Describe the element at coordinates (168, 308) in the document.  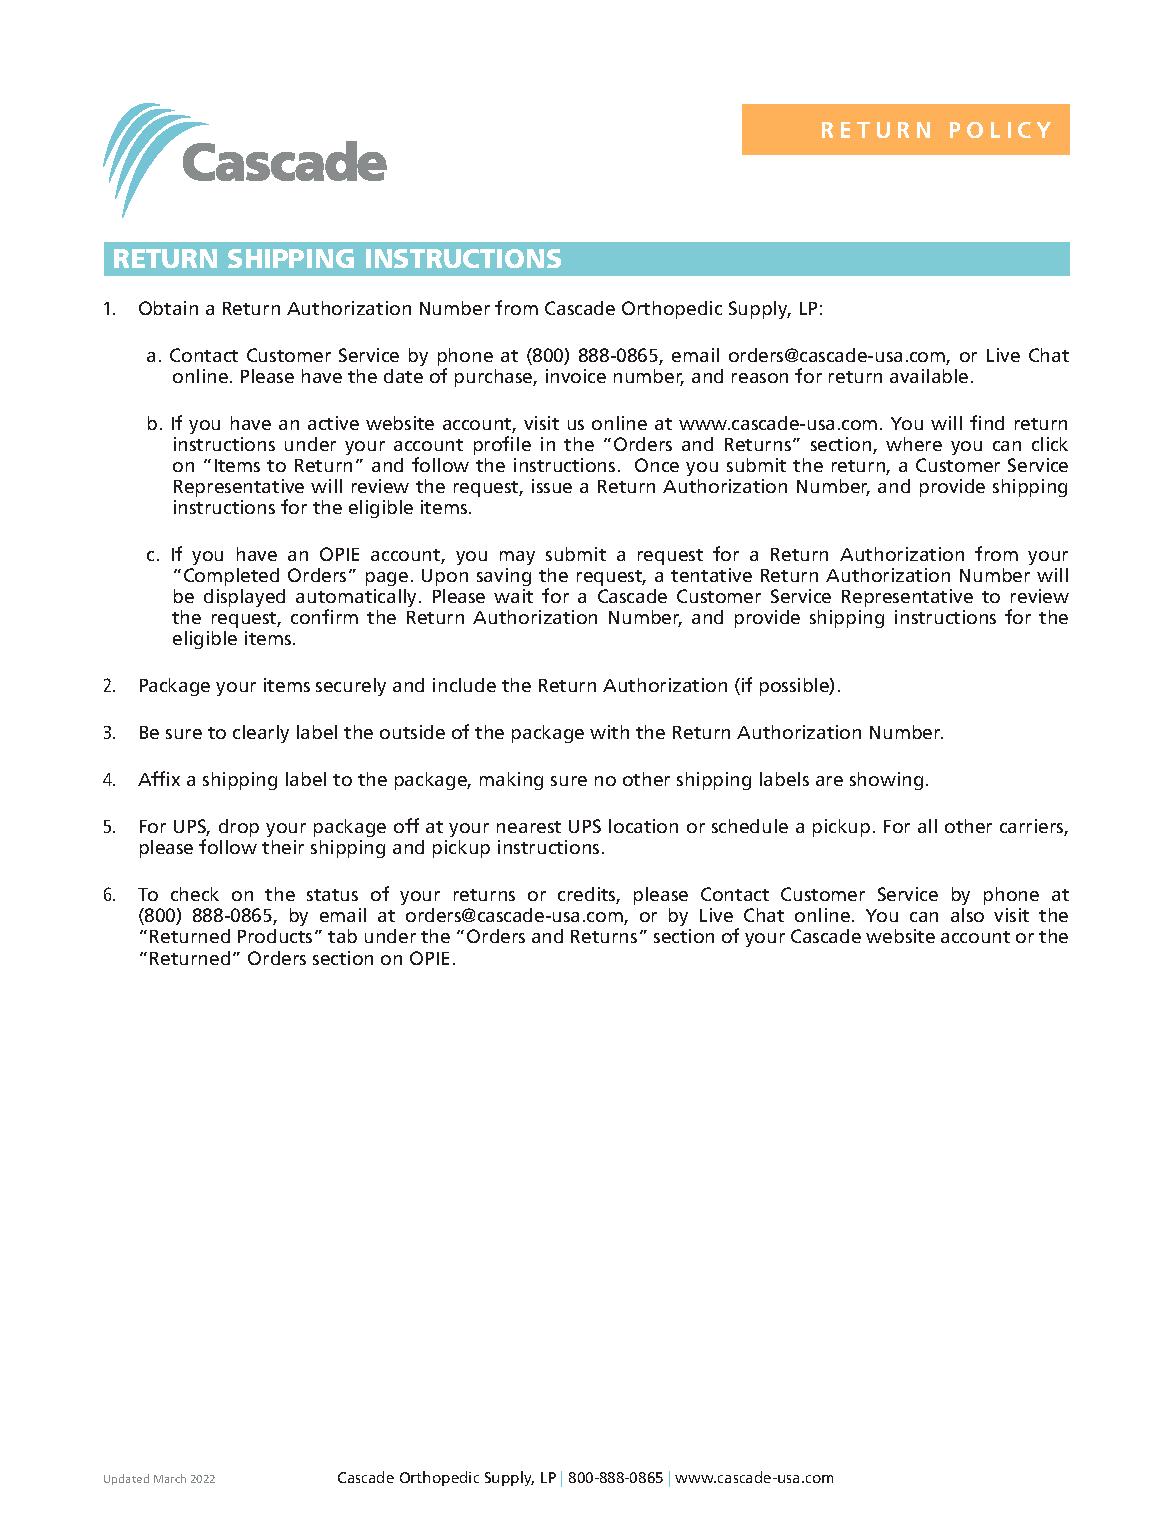
I see `Obtain` at that location.
